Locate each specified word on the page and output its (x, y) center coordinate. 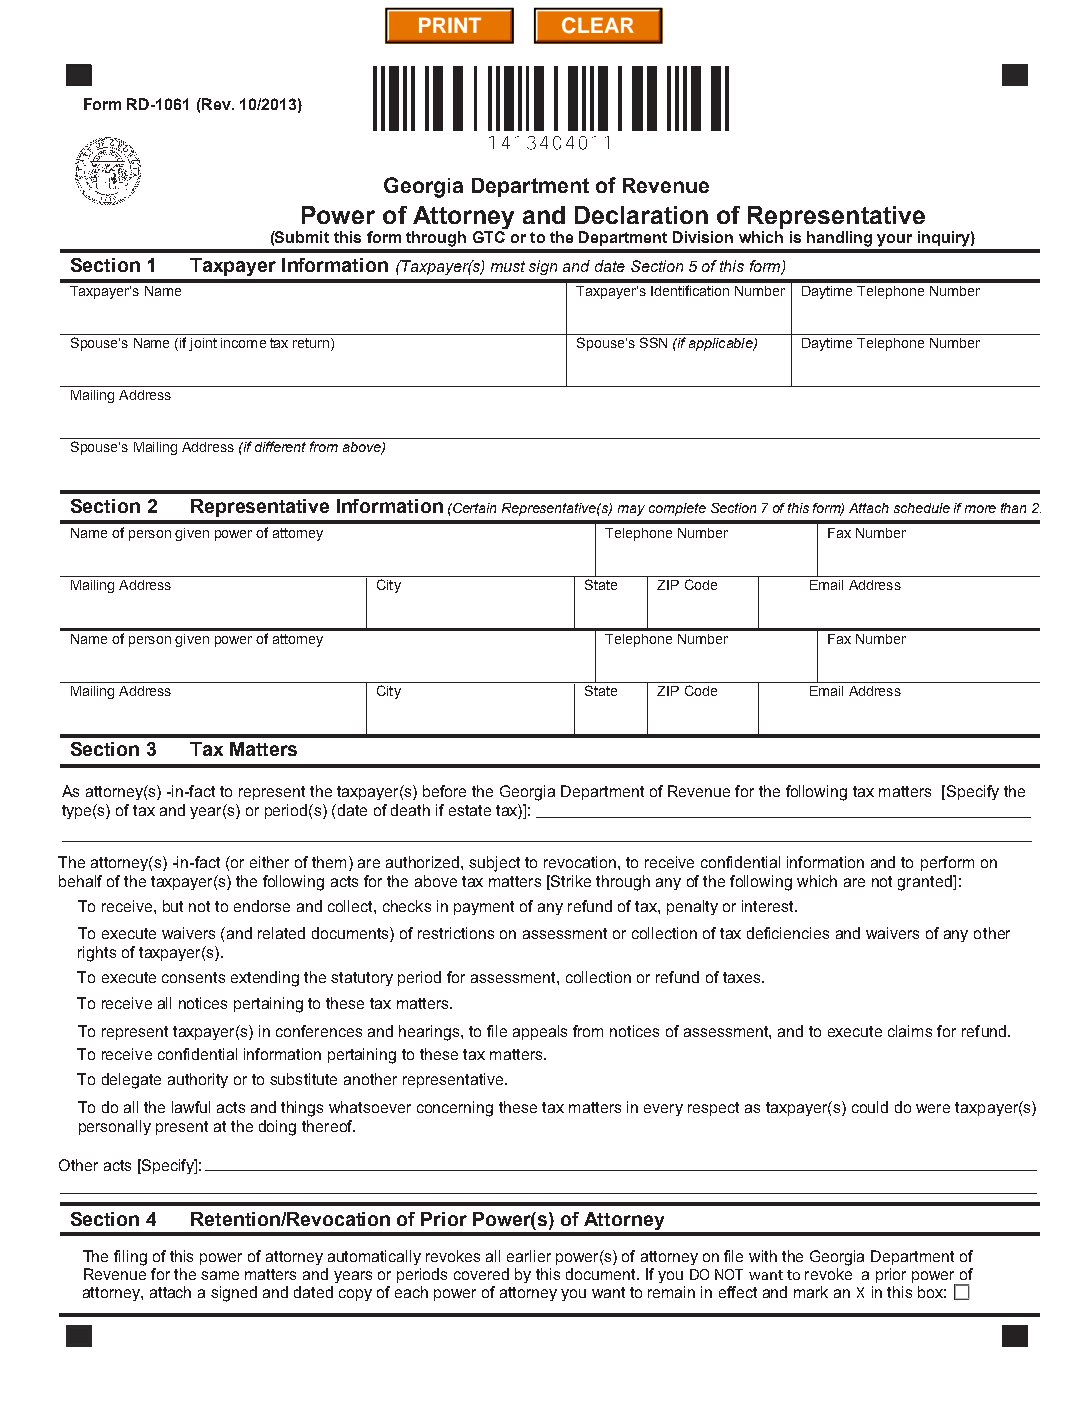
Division (703, 237)
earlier (529, 1256)
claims (910, 1031)
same (220, 1275)
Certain (473, 508)
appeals (540, 1032)
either (269, 862)
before (444, 791)
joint (203, 344)
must (508, 266)
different (280, 446)
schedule (922, 508)
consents (193, 977)
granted (926, 883)
